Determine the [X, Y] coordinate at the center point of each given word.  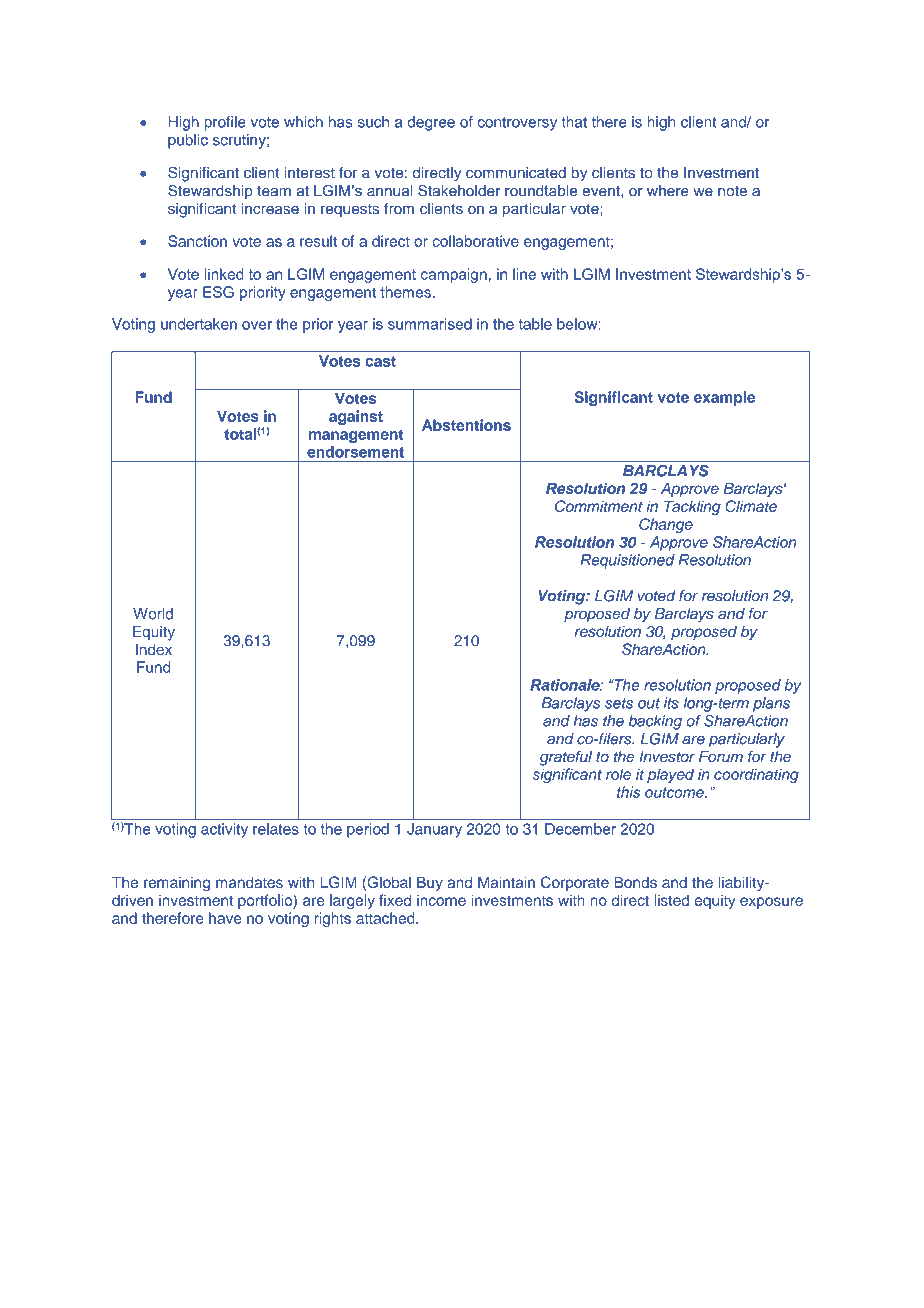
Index [154, 649]
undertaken [199, 324]
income [441, 900]
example [724, 398]
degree [431, 123]
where [668, 191]
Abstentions [466, 425]
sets [619, 703]
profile [225, 123]
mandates [249, 882]
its [671, 703]
